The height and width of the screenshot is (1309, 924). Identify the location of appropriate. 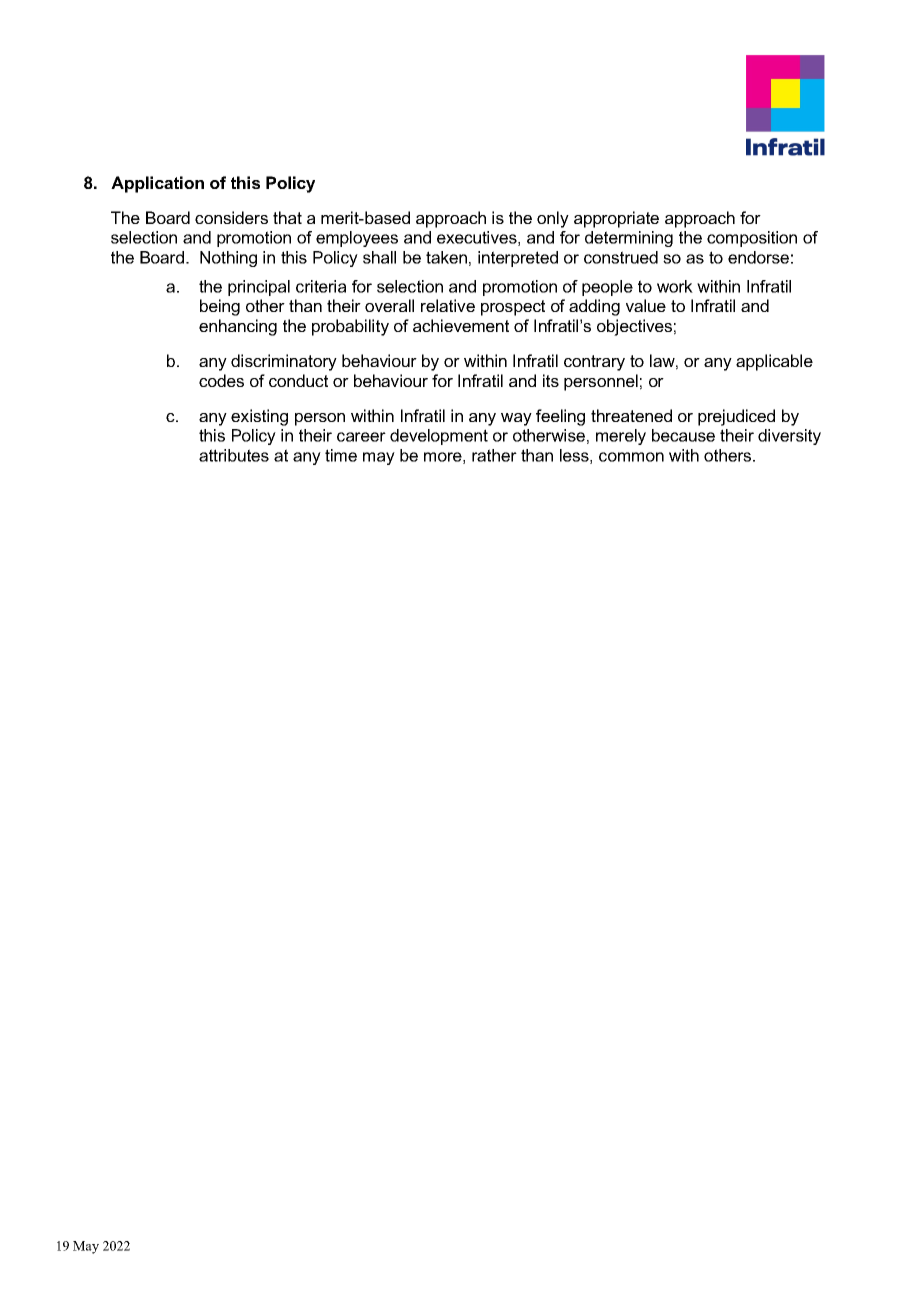
(616, 219).
